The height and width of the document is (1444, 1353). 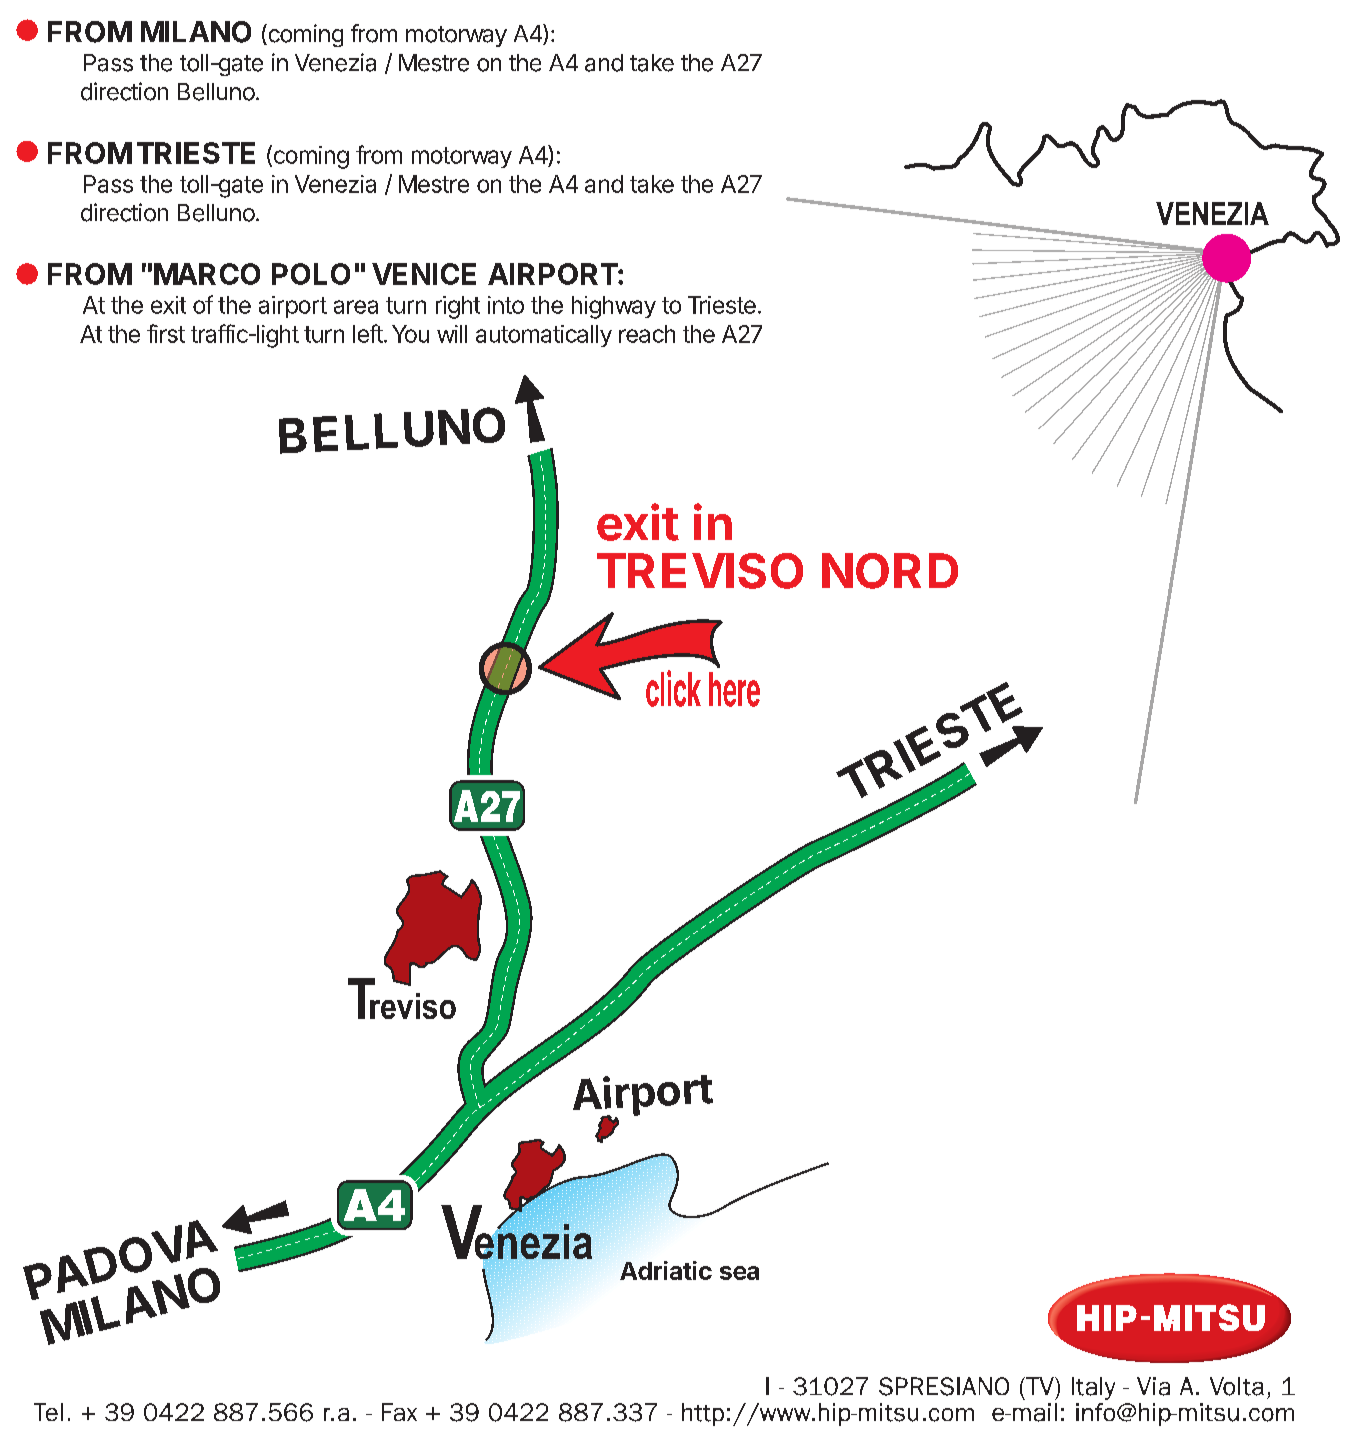 I want to click on NORD, so click(x=890, y=571).
